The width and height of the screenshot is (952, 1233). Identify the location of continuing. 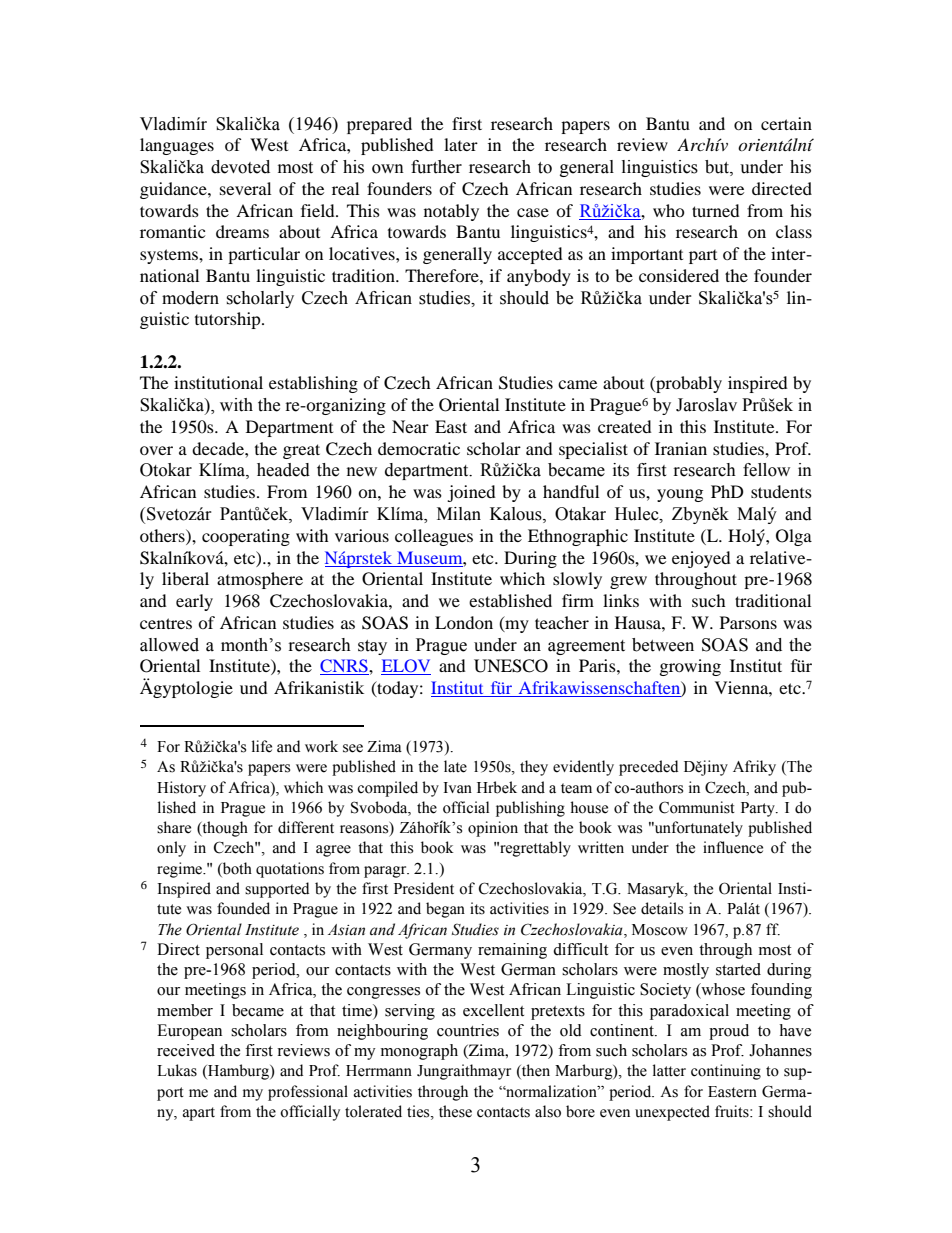
(726, 1072).
